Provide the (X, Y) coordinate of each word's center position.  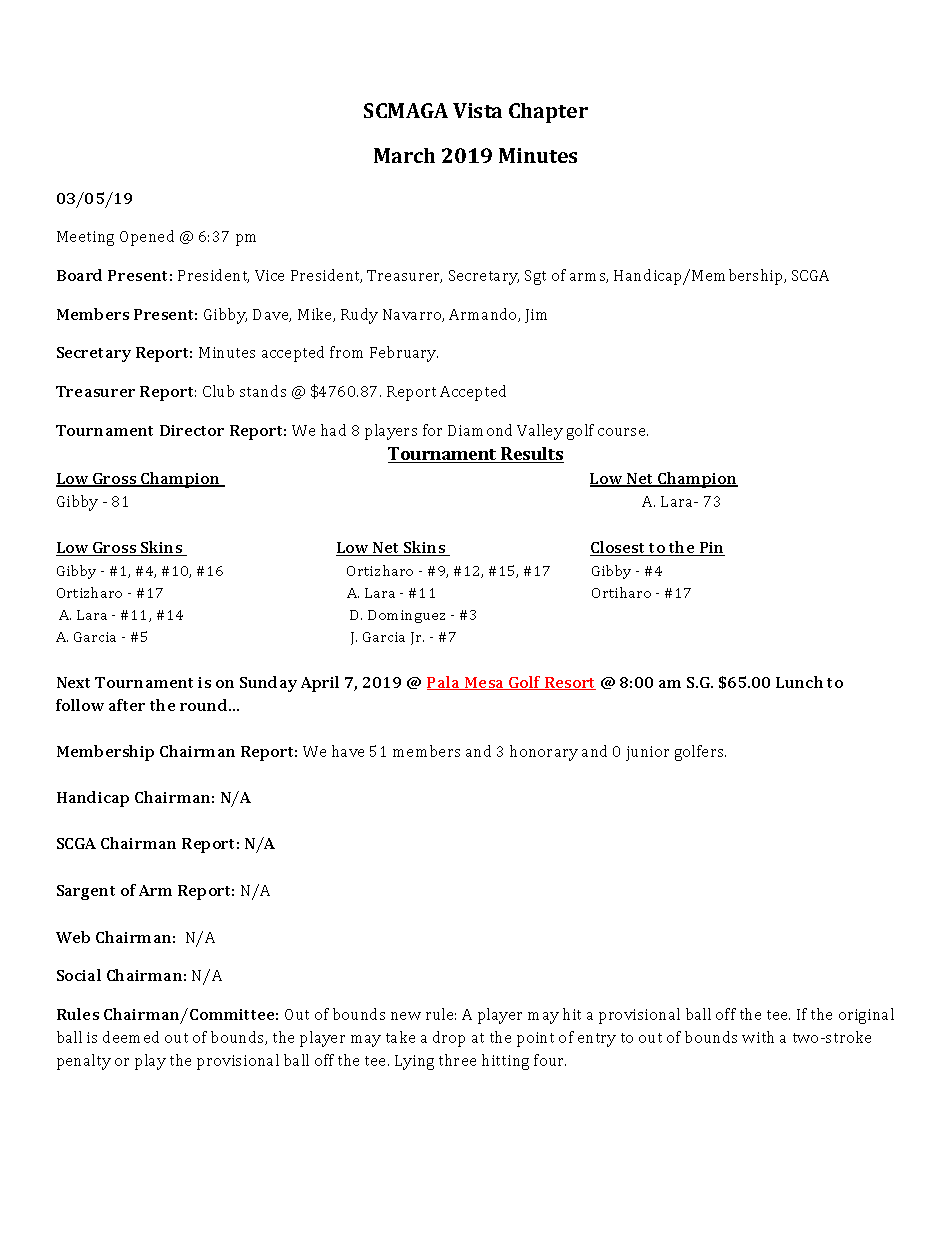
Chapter (548, 113)
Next (73, 682)
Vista (477, 110)
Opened (147, 238)
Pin (711, 549)
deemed (131, 1037)
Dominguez (406, 616)
